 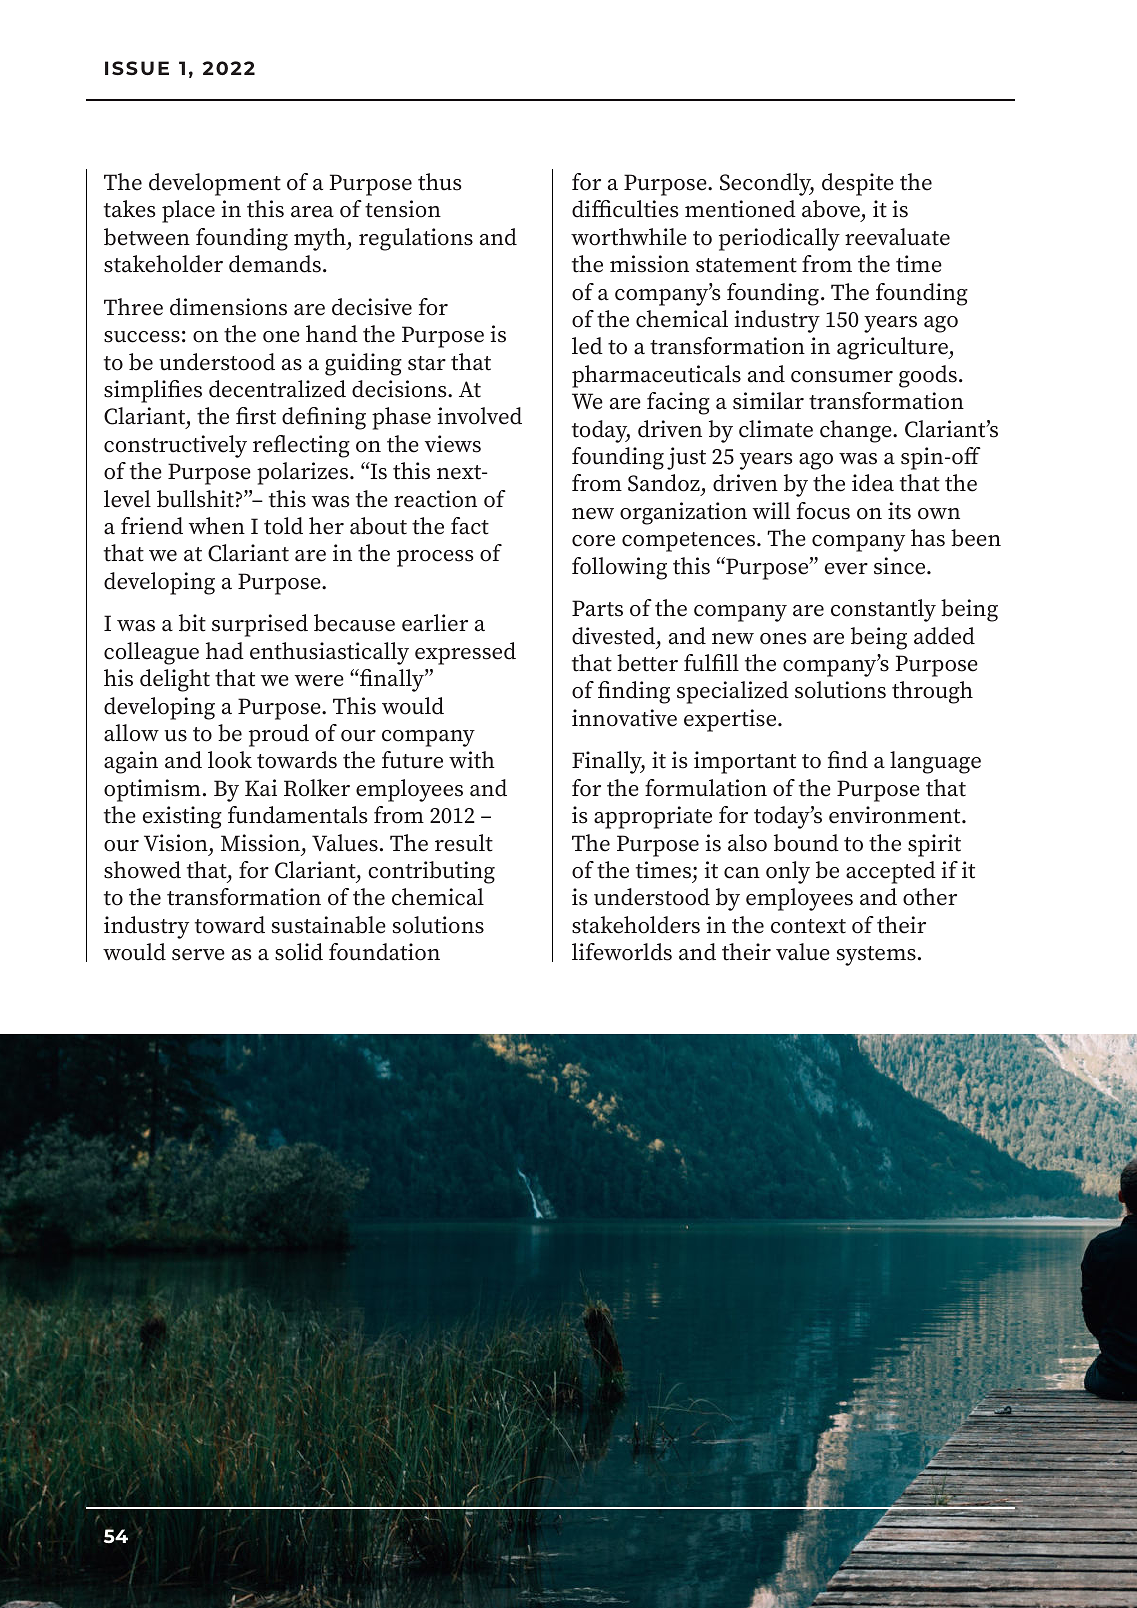 I want to click on serve, so click(x=198, y=955).
